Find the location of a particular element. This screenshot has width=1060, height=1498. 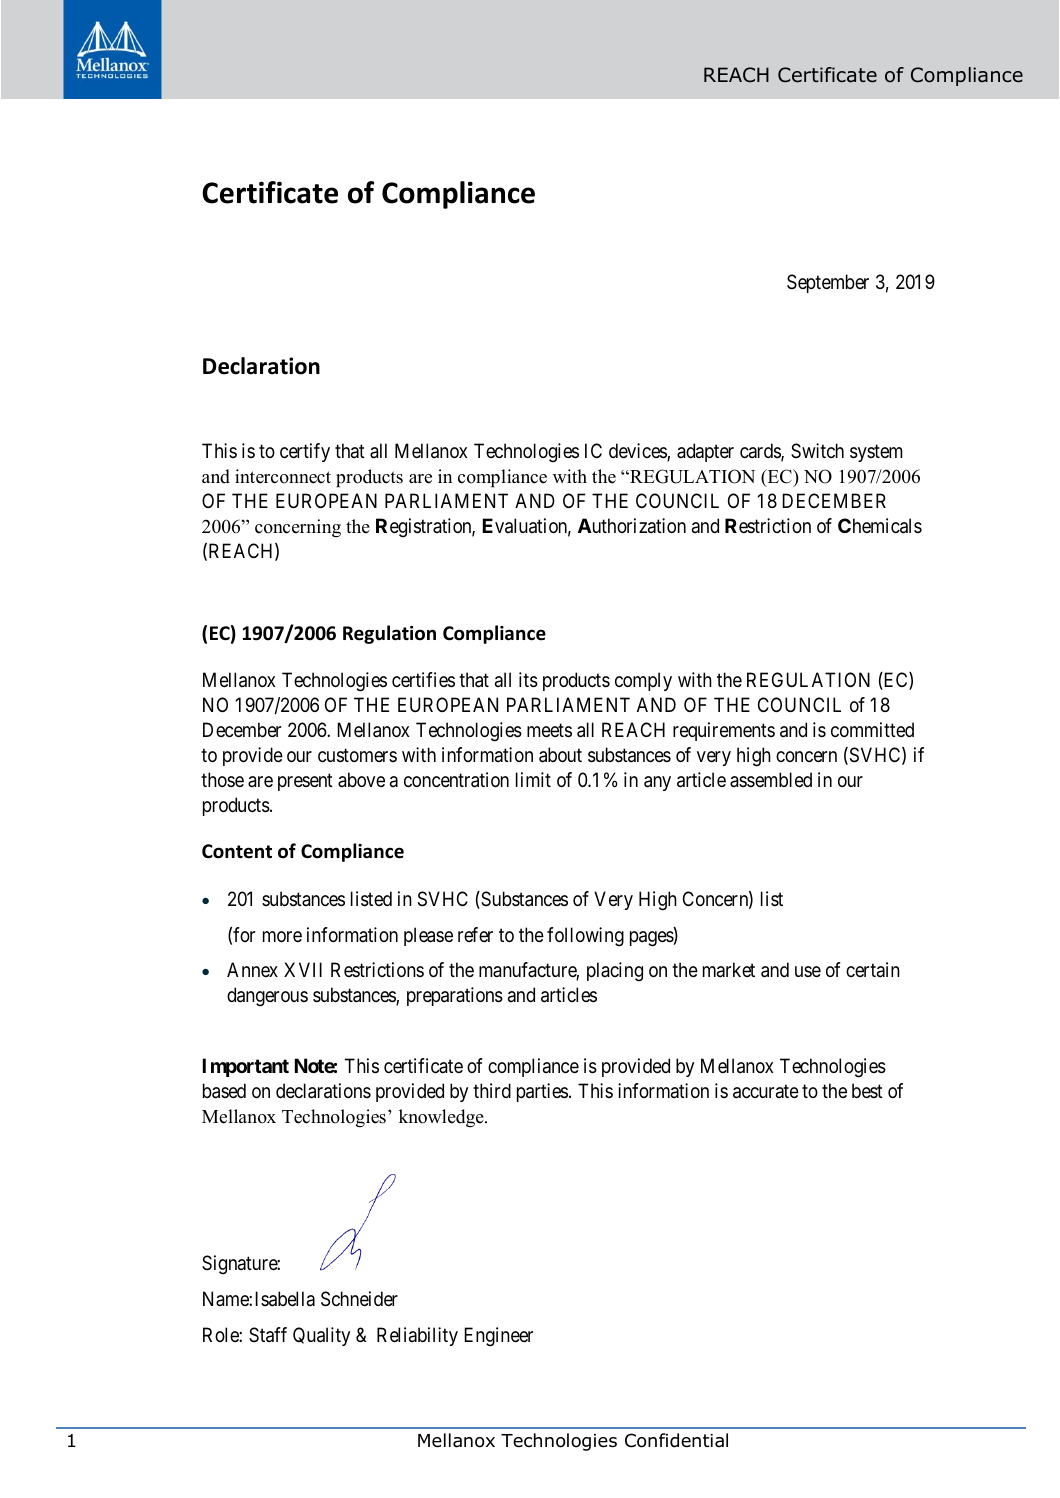

certify is located at coordinates (305, 452).
